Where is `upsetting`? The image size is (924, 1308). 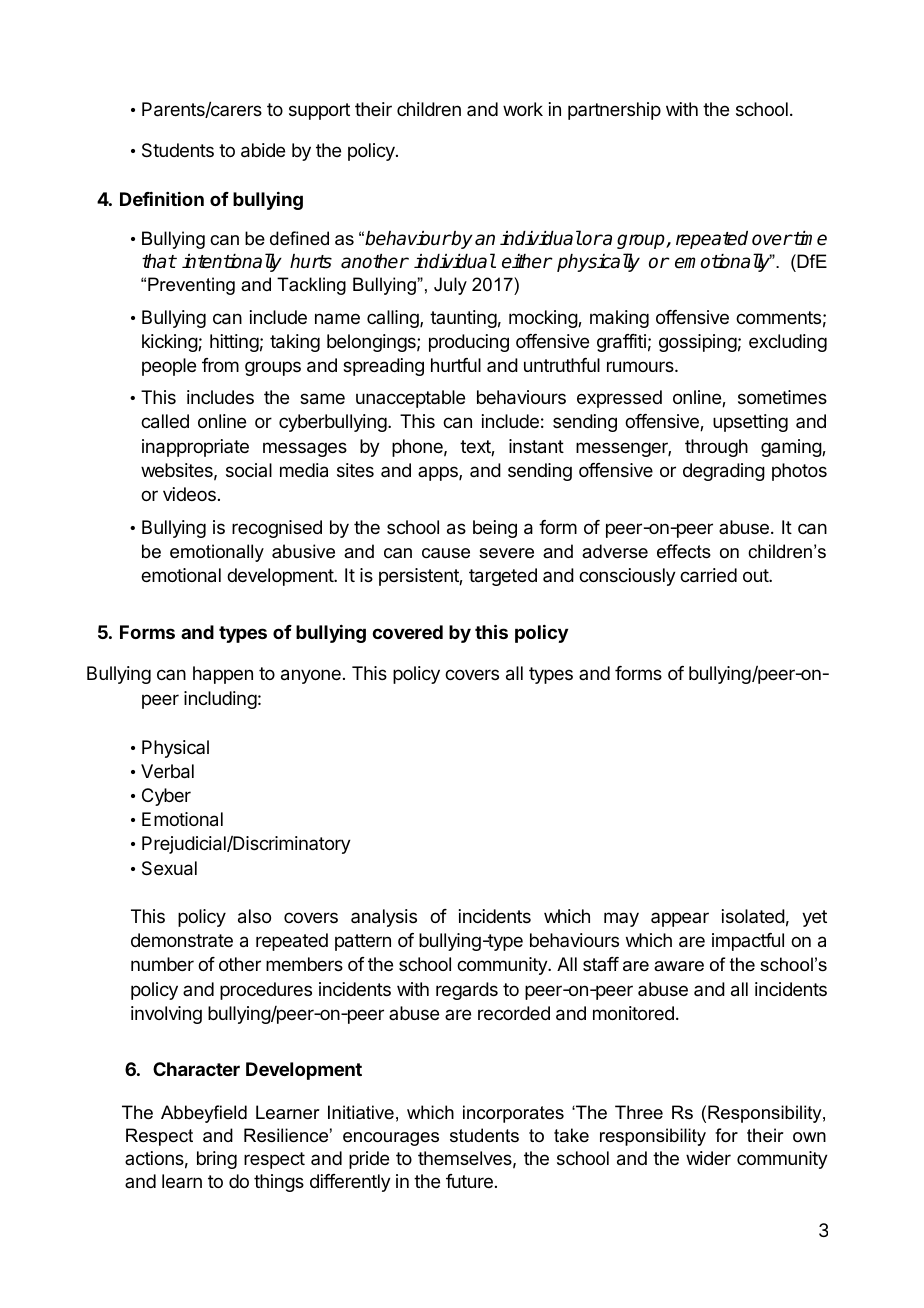
upsetting is located at coordinates (750, 423).
